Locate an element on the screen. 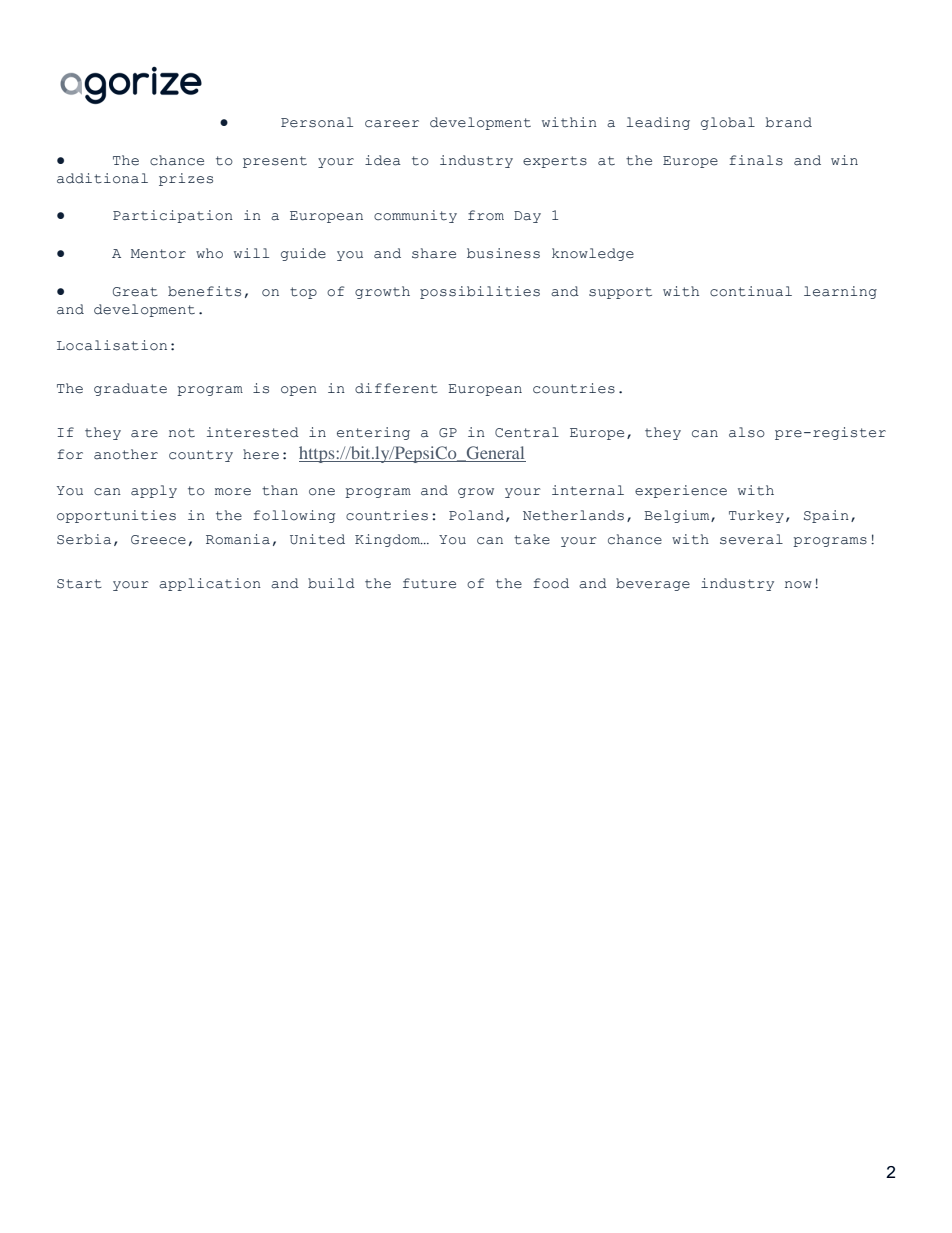  country is located at coordinates (201, 456).
